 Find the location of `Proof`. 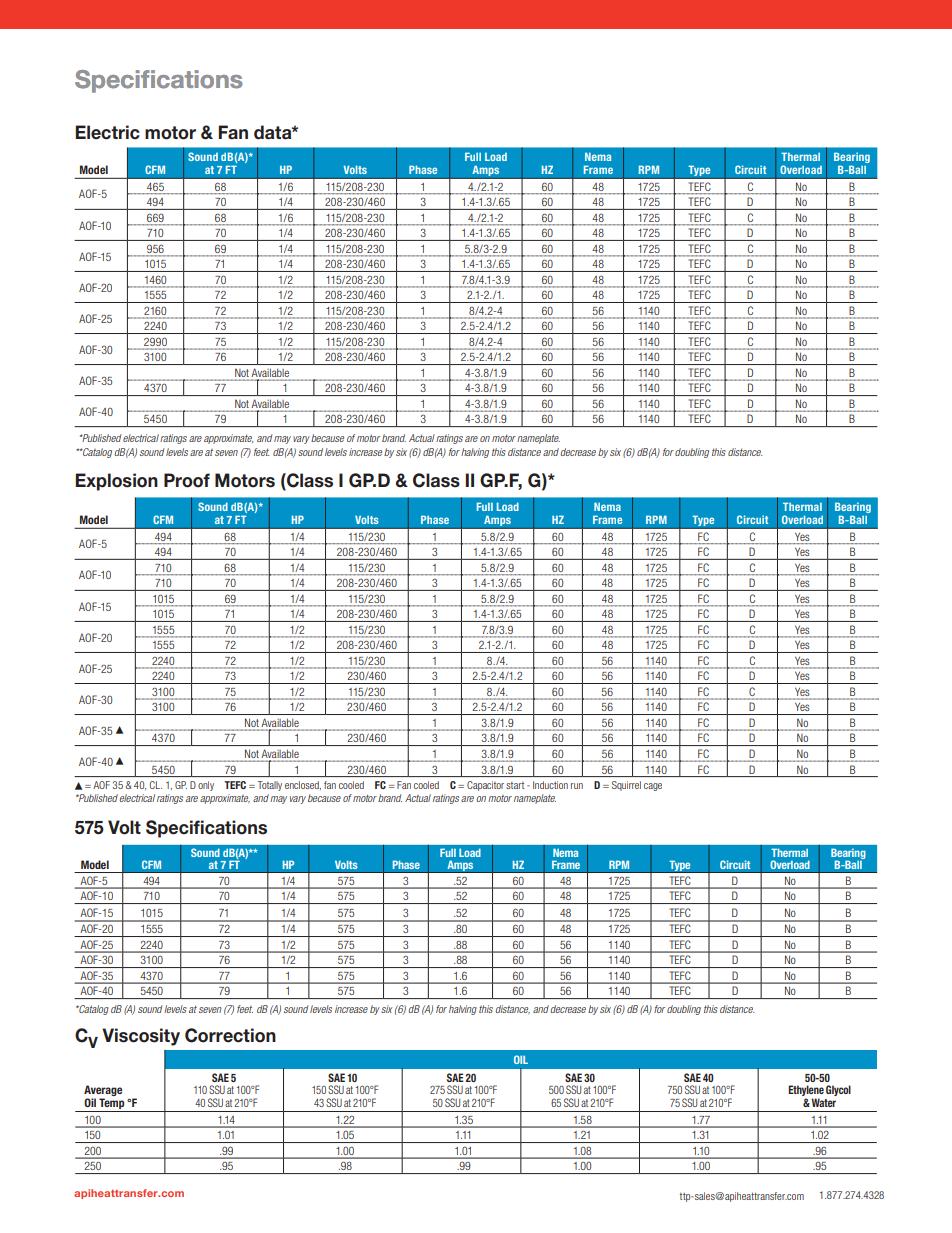

Proof is located at coordinates (187, 480).
